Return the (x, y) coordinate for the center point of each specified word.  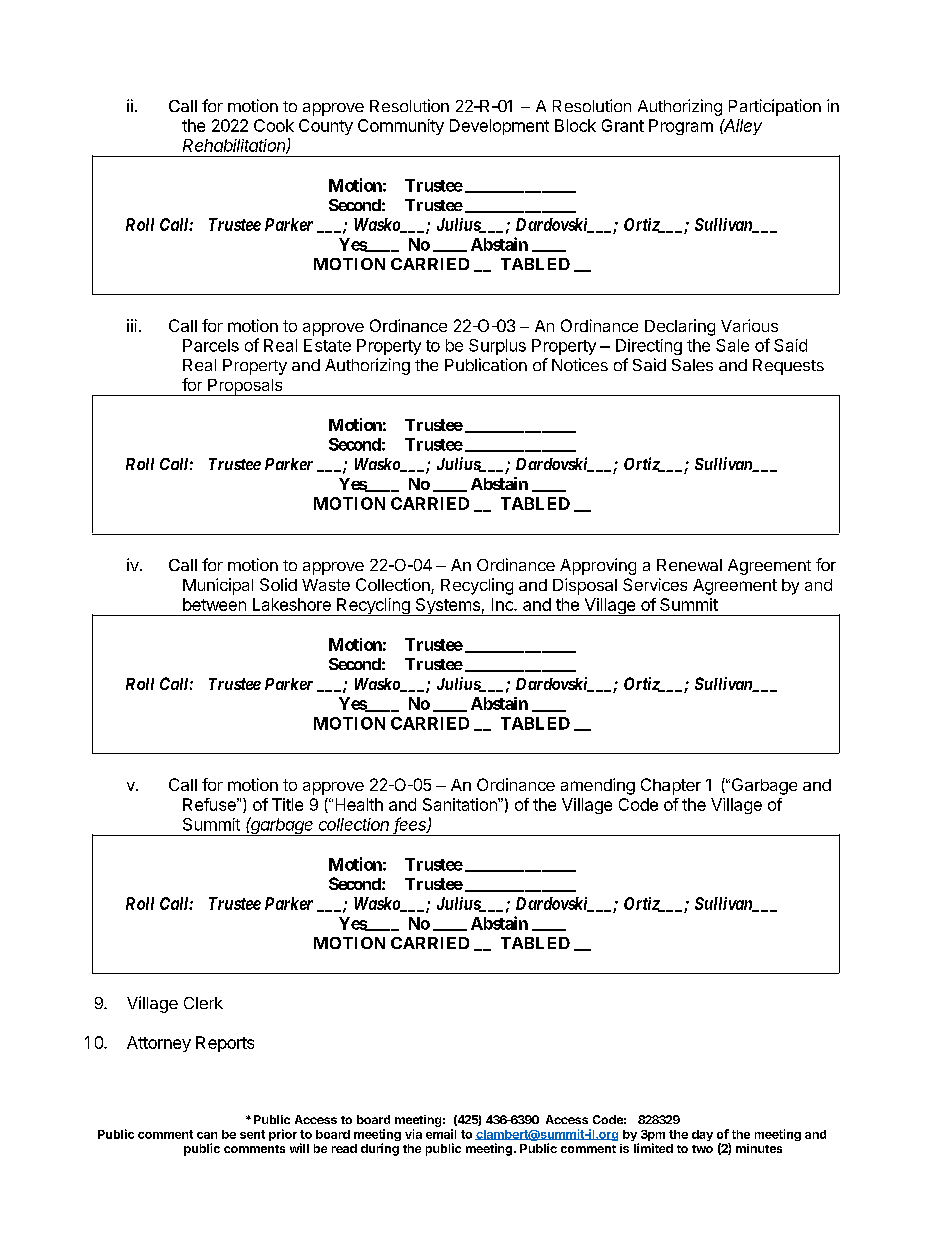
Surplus (497, 347)
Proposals (245, 387)
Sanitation (461, 804)
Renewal (689, 565)
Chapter (671, 786)
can (207, 1135)
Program (681, 127)
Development (499, 127)
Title (287, 804)
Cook (274, 125)
